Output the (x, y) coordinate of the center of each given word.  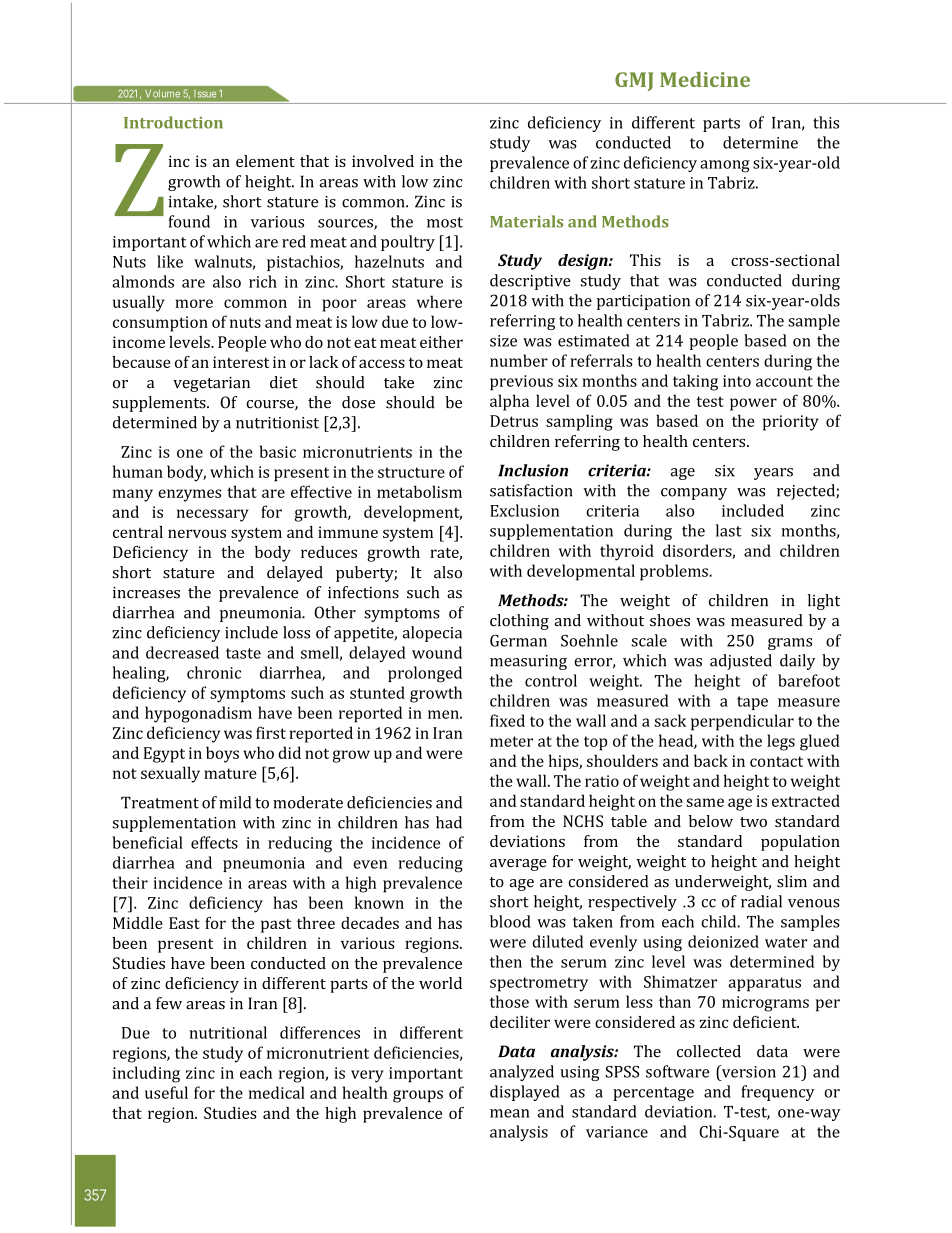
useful (166, 1092)
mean (509, 1113)
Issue (205, 94)
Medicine (705, 79)
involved (383, 161)
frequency (778, 1093)
